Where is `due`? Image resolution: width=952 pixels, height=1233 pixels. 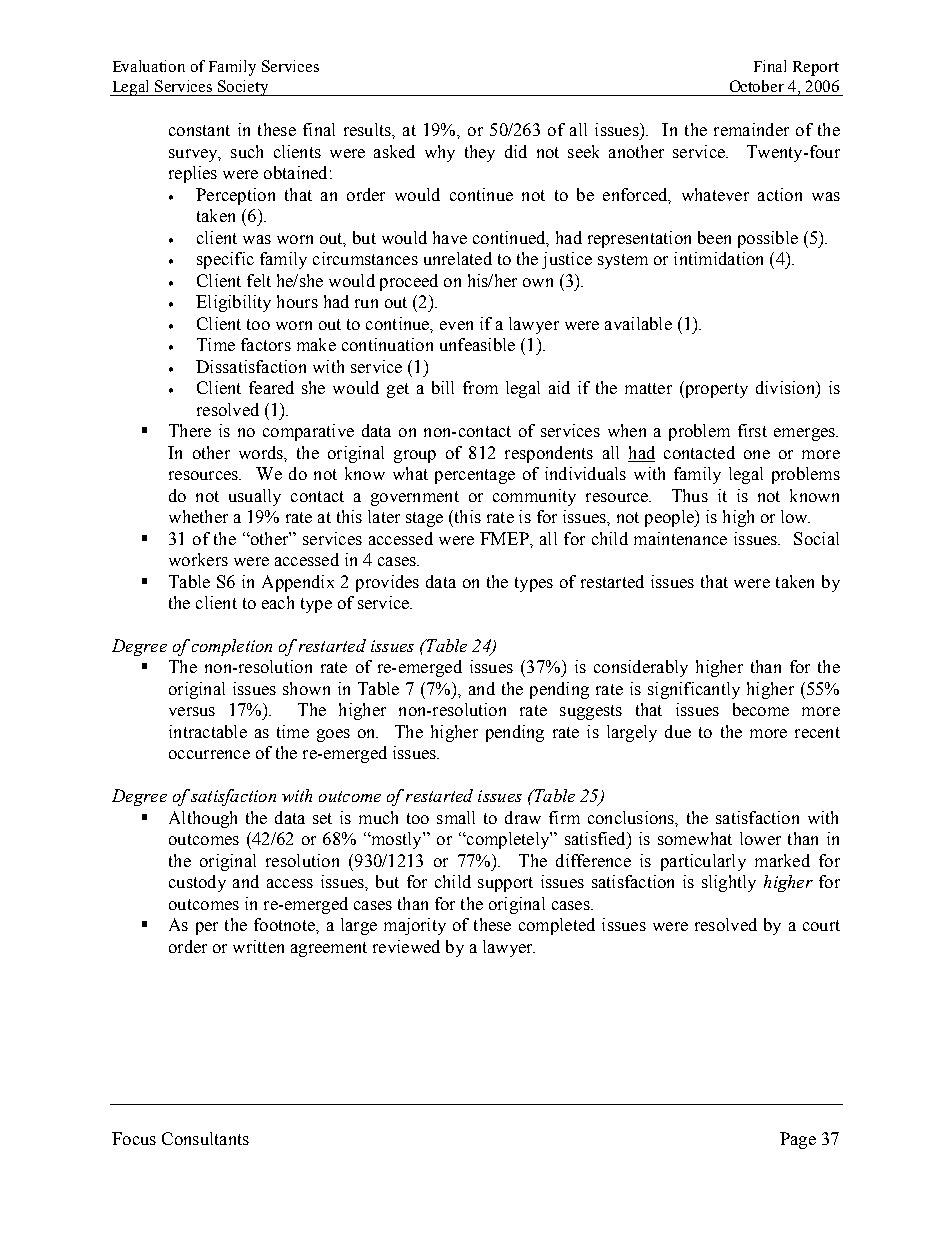
due is located at coordinates (678, 731).
